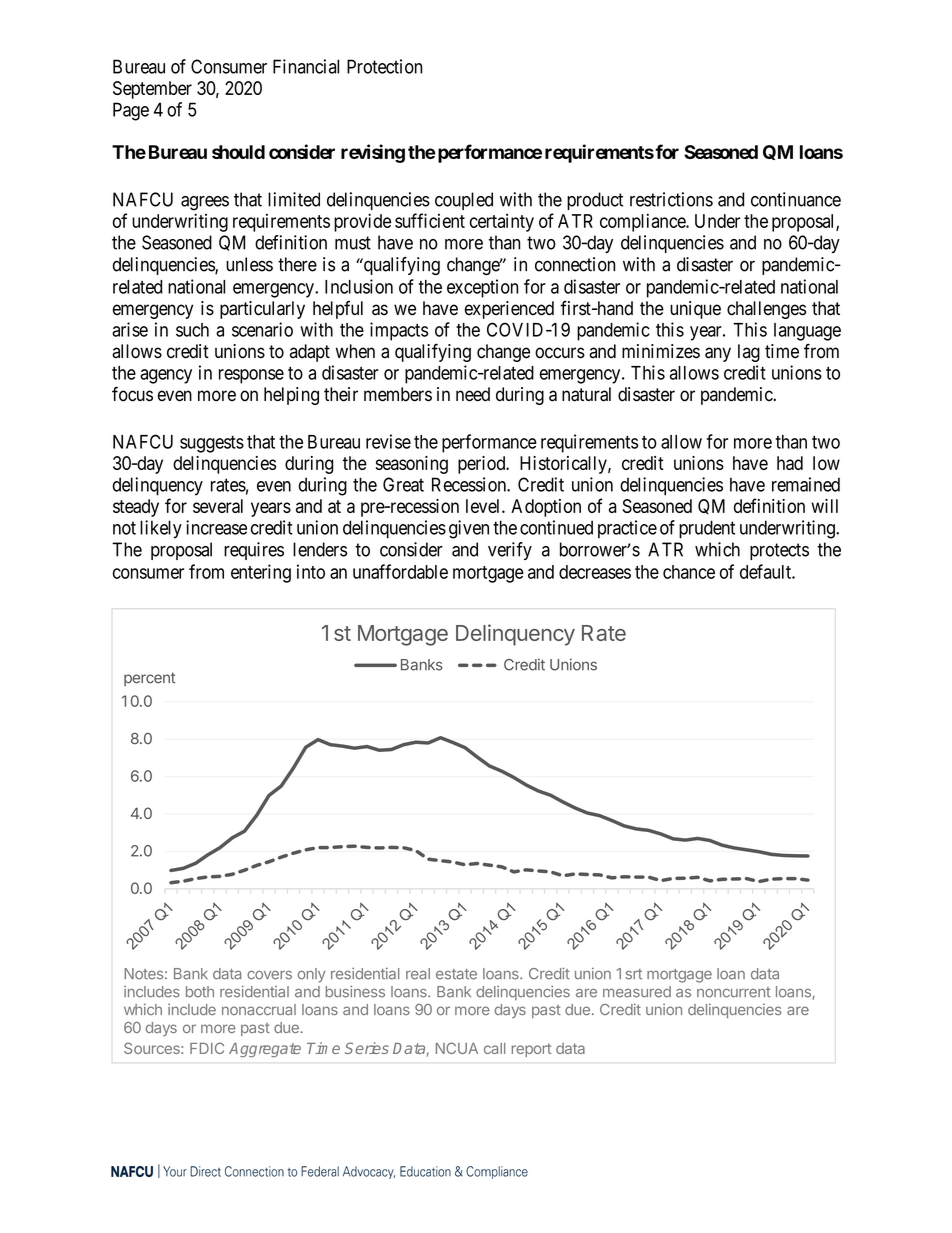  Describe the element at coordinates (796, 199) in the document. I see `continuance` at that location.
